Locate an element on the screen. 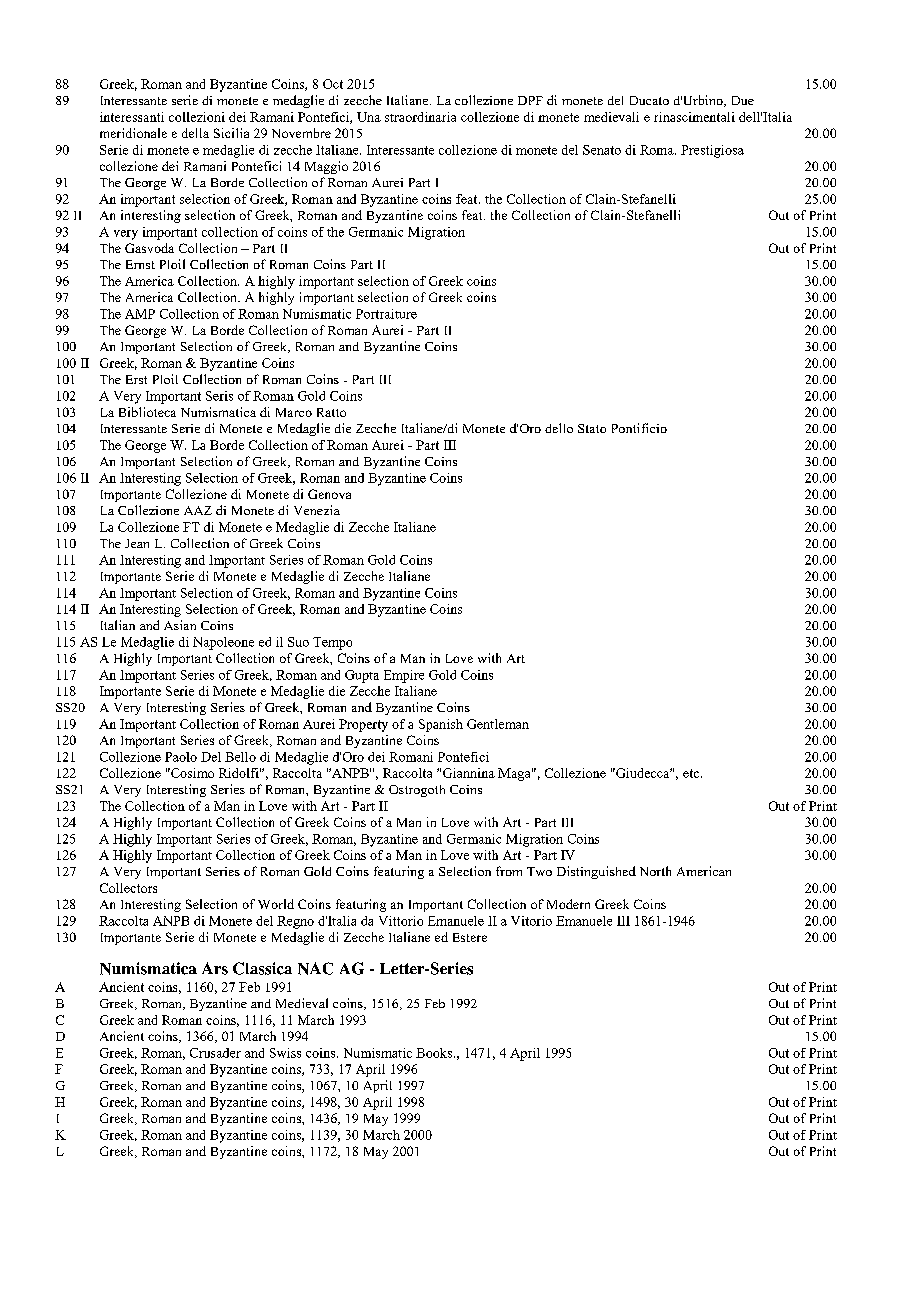 The image size is (924, 1308). Portraiture is located at coordinates (386, 314).
